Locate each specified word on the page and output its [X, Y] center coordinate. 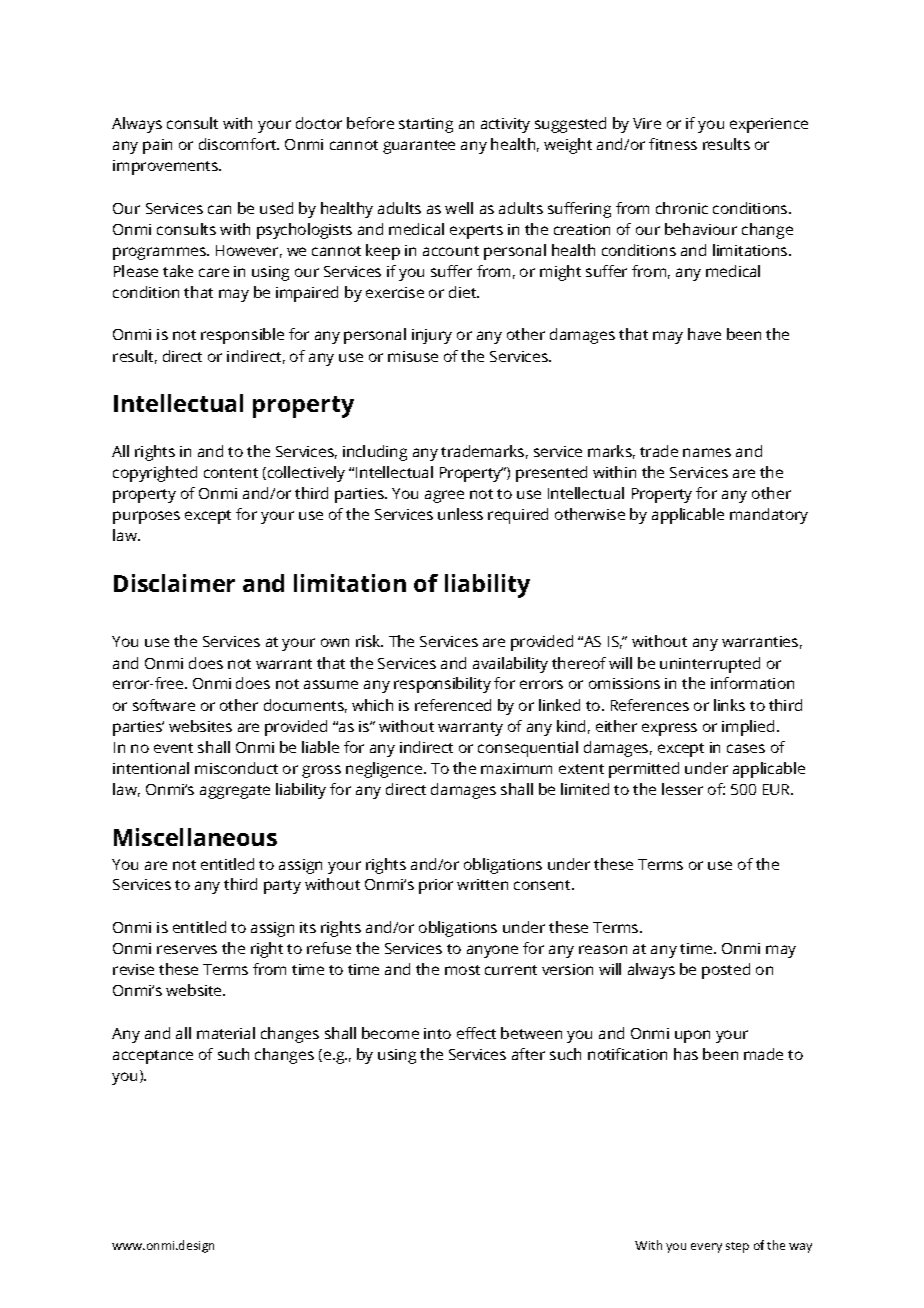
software [164, 705]
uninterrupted [710, 665]
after [528, 1054]
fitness [673, 144]
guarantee [419, 147]
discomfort [239, 144]
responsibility [442, 685]
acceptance [153, 1057]
